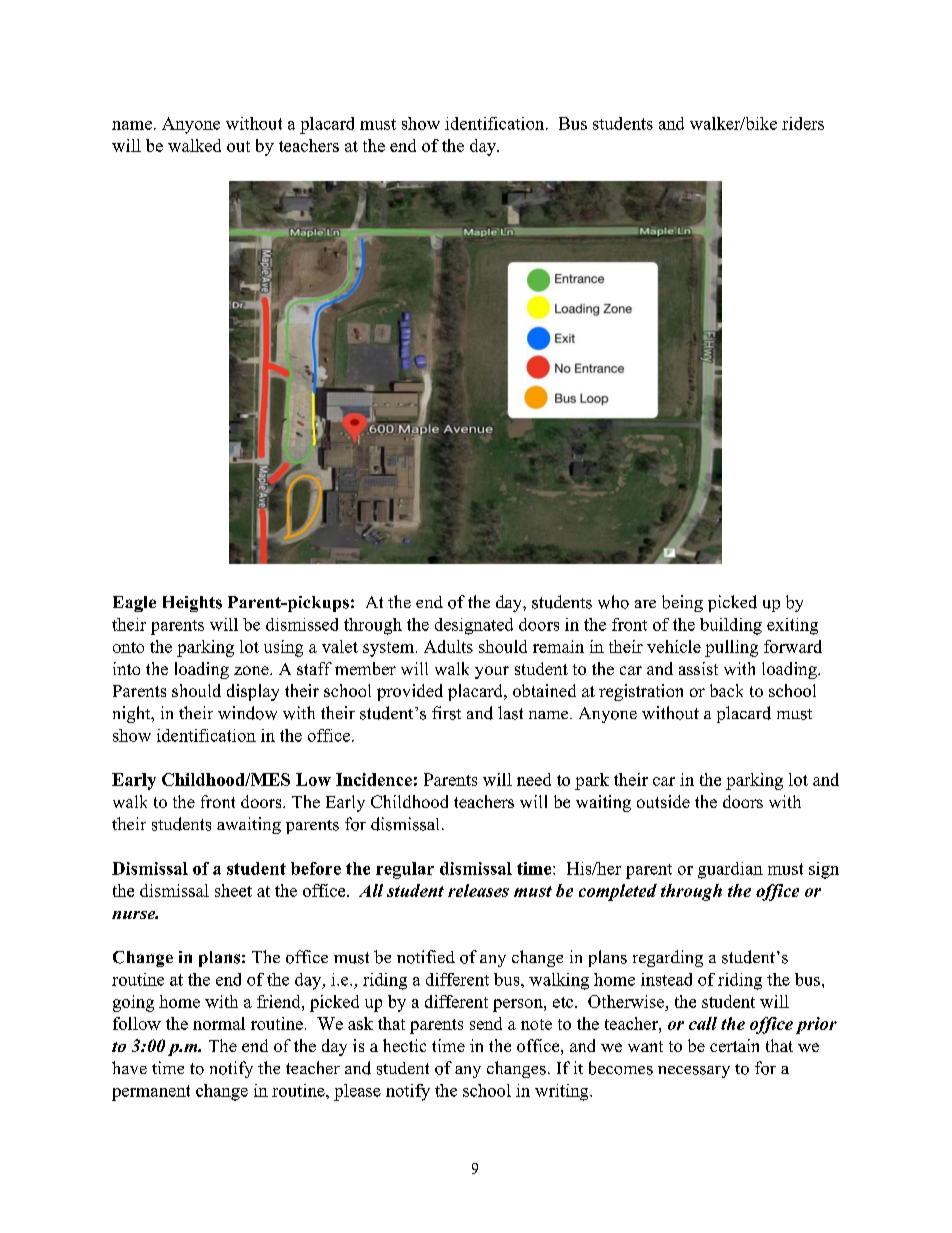  I want to click on who, so click(613, 602).
